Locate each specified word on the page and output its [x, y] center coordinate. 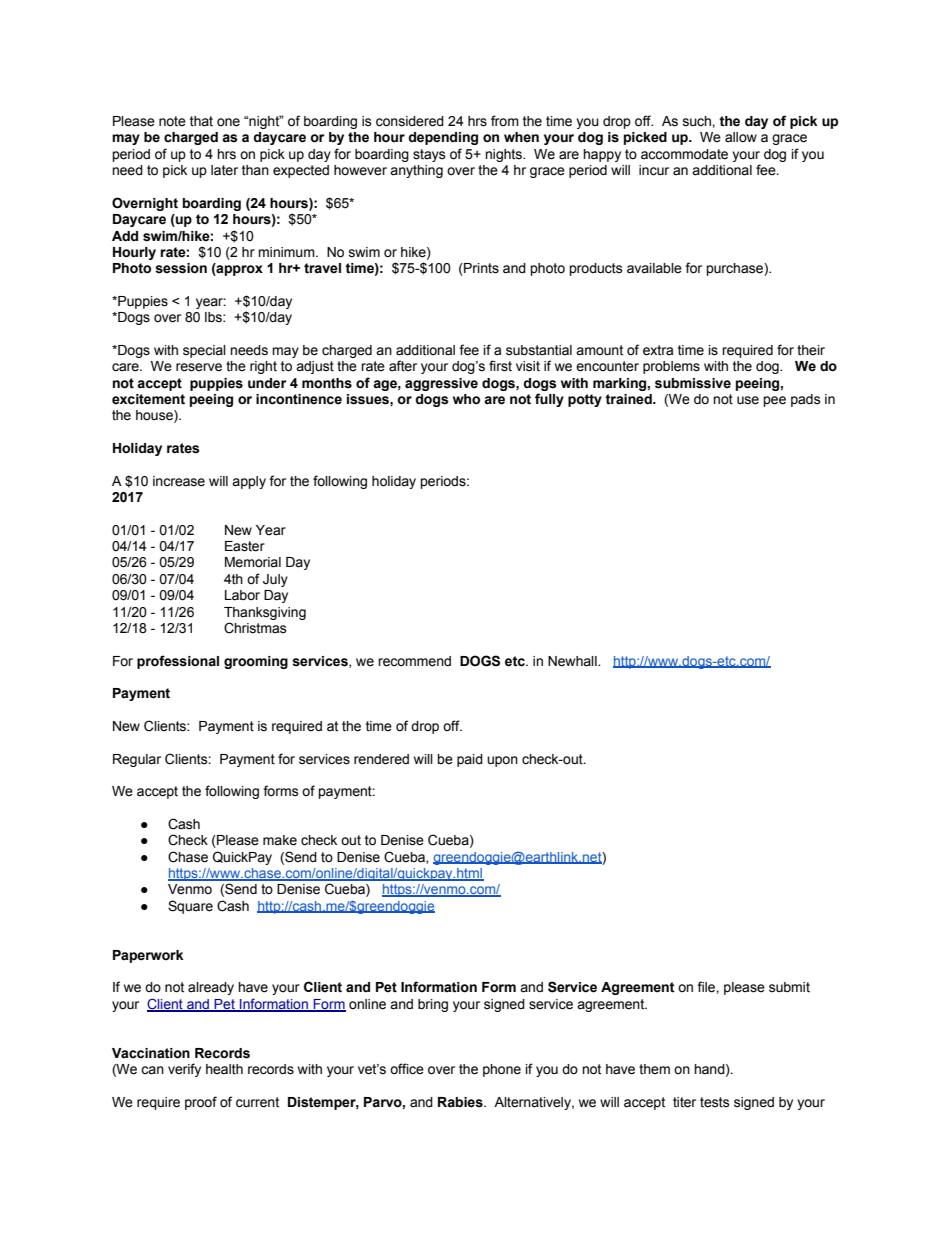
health [224, 1069]
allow [741, 137]
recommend [414, 661]
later [224, 170]
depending [443, 138]
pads [806, 400]
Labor [242, 595]
